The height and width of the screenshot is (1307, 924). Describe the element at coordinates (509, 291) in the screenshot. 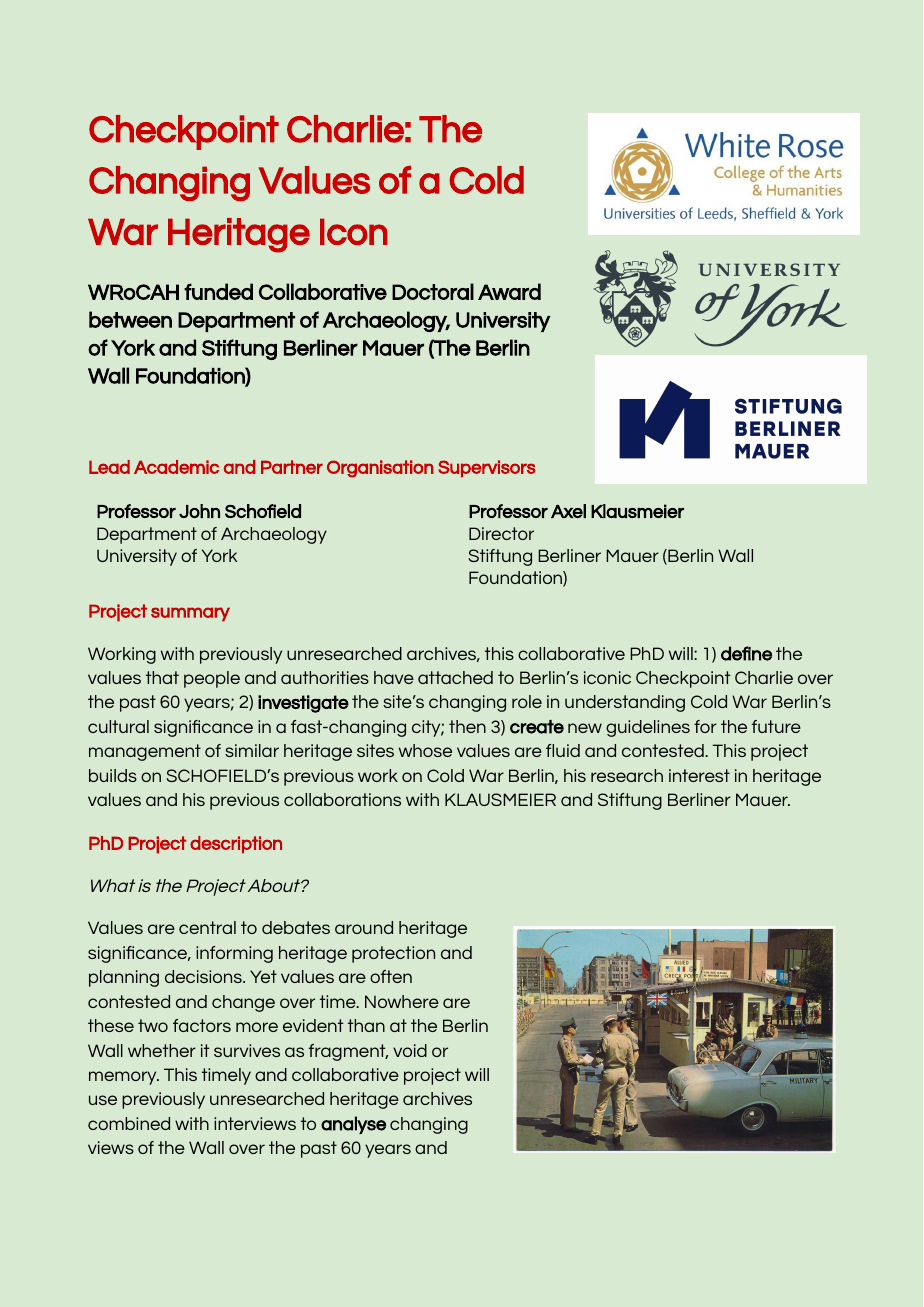

I see `Award` at that location.
